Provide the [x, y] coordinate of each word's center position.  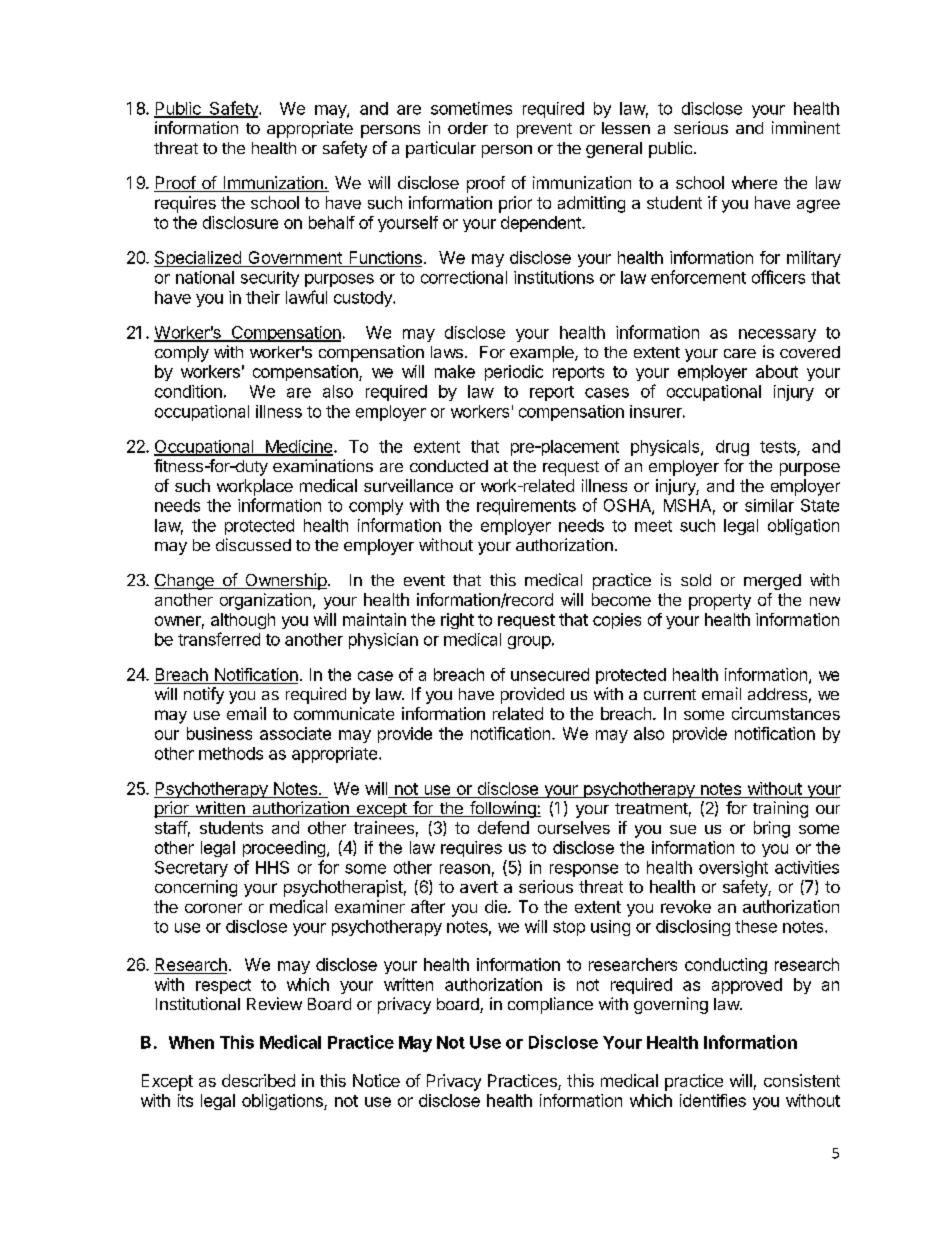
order [468, 128]
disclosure [240, 222]
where [754, 182]
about [777, 371]
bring [772, 829]
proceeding [284, 849]
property [720, 602]
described [258, 1080]
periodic [514, 373]
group [529, 642]
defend [503, 827]
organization [265, 601]
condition [188, 391]
